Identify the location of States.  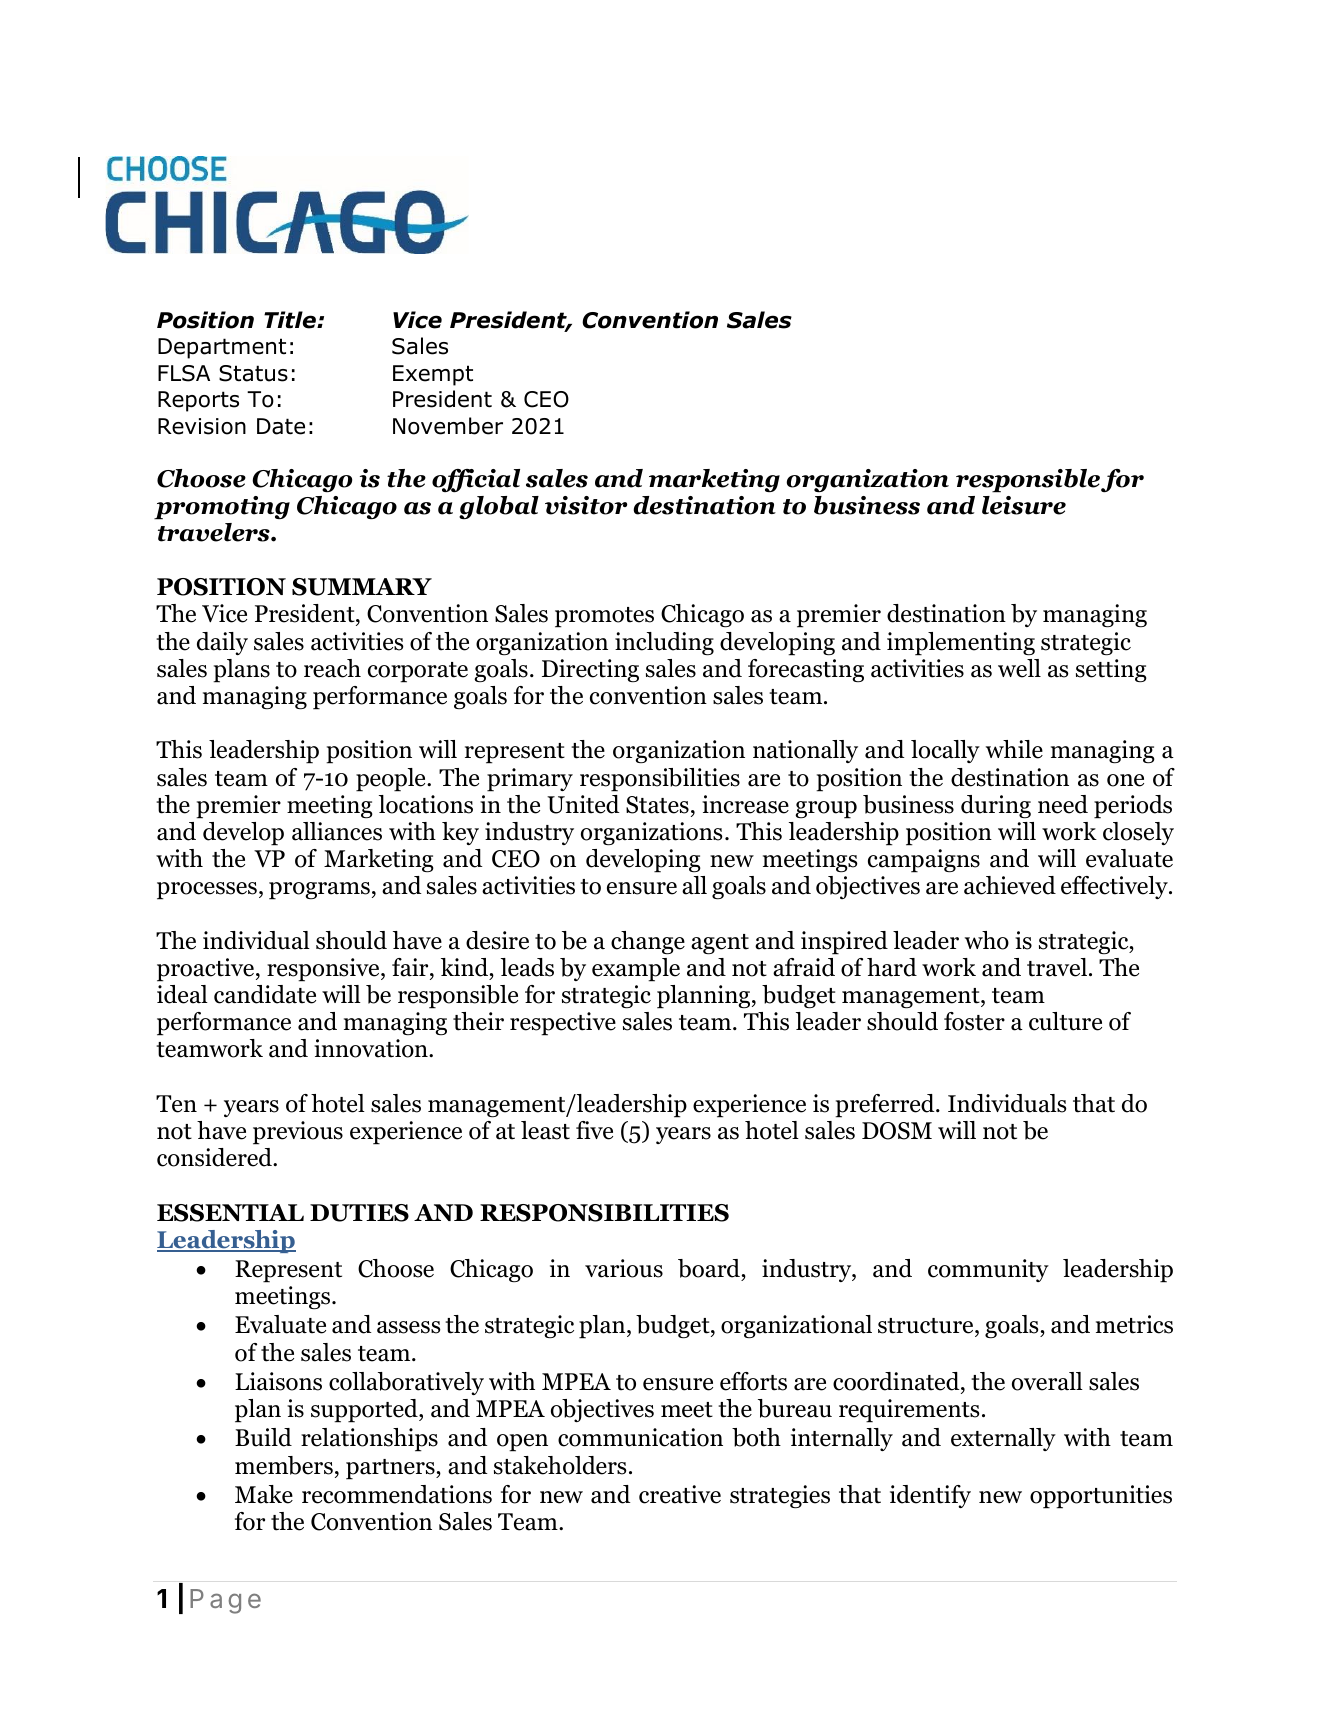
(657, 805).
